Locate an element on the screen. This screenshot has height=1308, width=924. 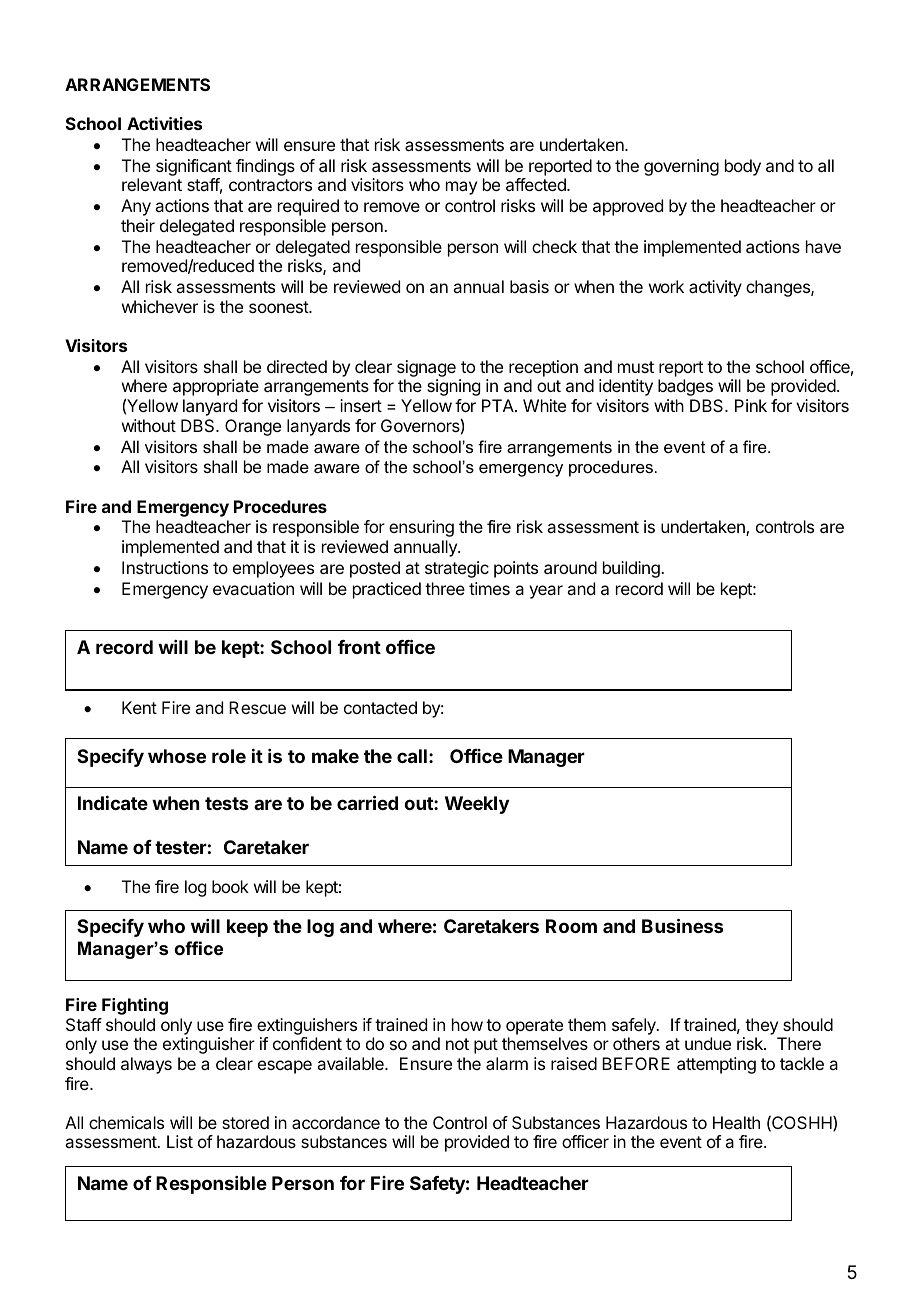
put is located at coordinates (486, 1046).
